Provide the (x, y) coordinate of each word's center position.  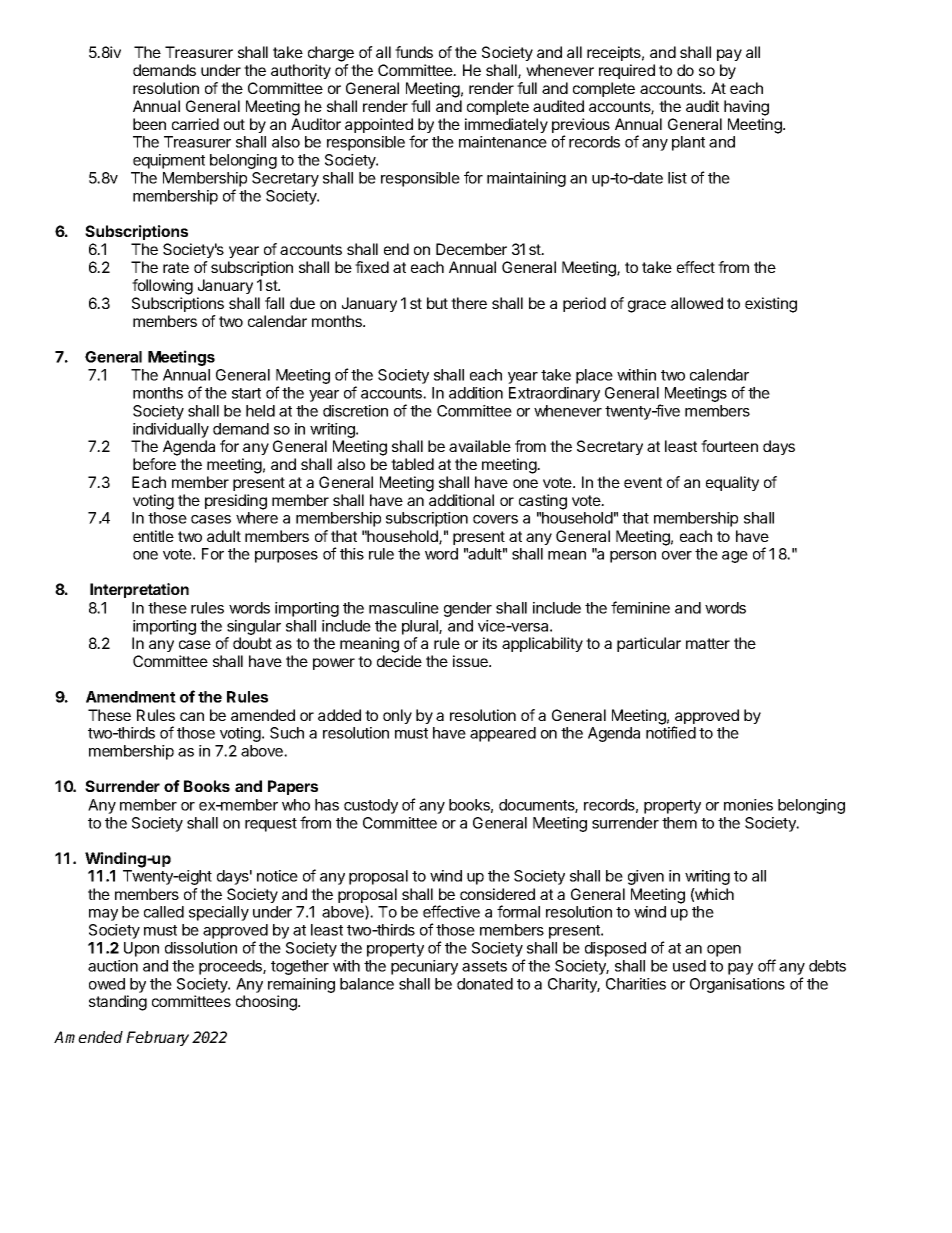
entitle (153, 536)
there (469, 303)
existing (771, 305)
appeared (503, 734)
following (162, 287)
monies (748, 805)
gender (468, 609)
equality (732, 483)
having (746, 108)
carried (195, 124)
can (192, 716)
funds (414, 52)
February (157, 1038)
